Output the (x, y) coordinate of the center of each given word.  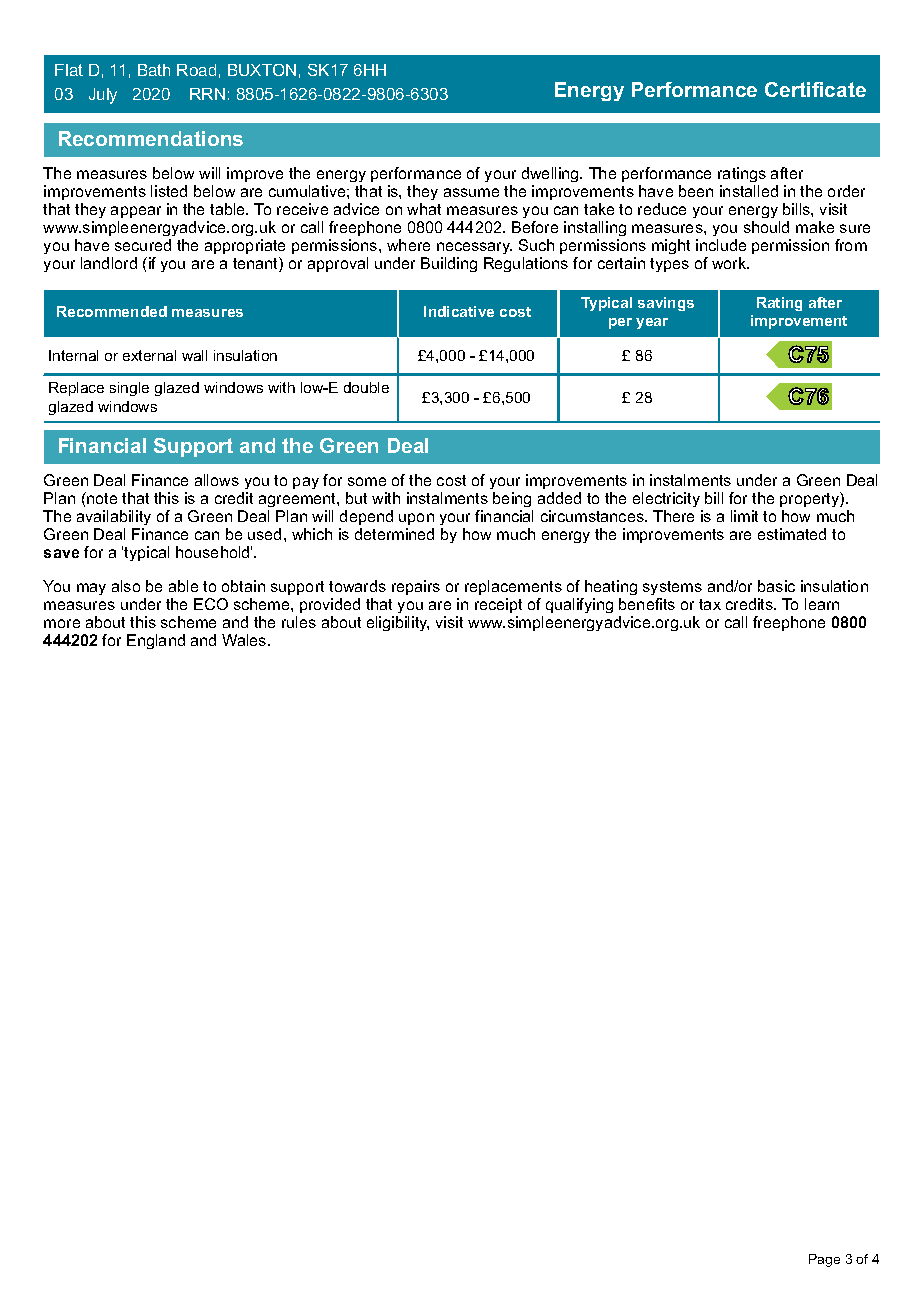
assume (471, 192)
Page (824, 1260)
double (366, 387)
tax (710, 604)
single (129, 389)
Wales (245, 640)
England (156, 641)
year (652, 323)
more (62, 623)
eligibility (398, 623)
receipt (498, 605)
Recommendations (151, 138)
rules (299, 622)
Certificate (815, 89)
